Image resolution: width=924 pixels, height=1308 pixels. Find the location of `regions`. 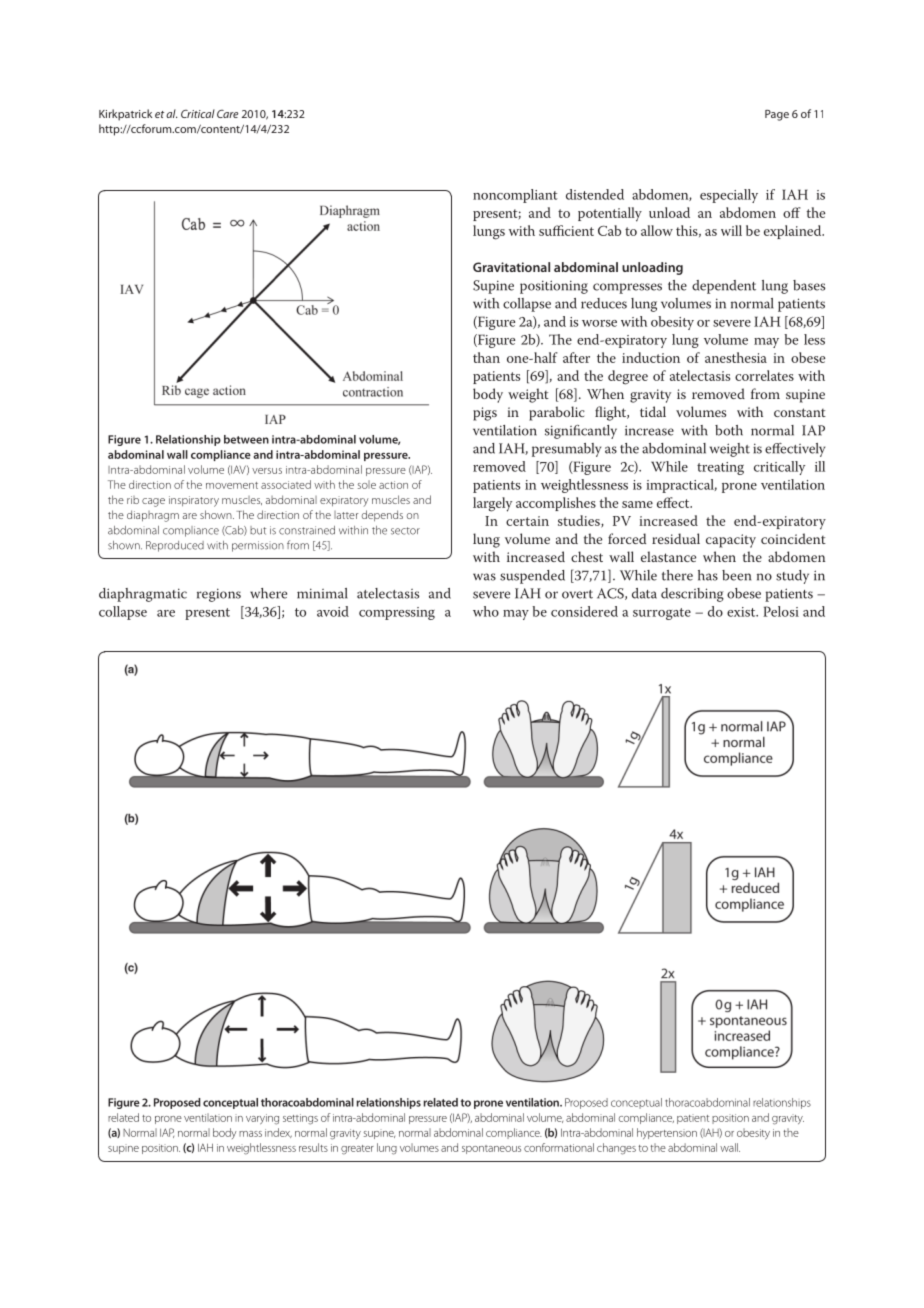

regions is located at coordinates (219, 595).
